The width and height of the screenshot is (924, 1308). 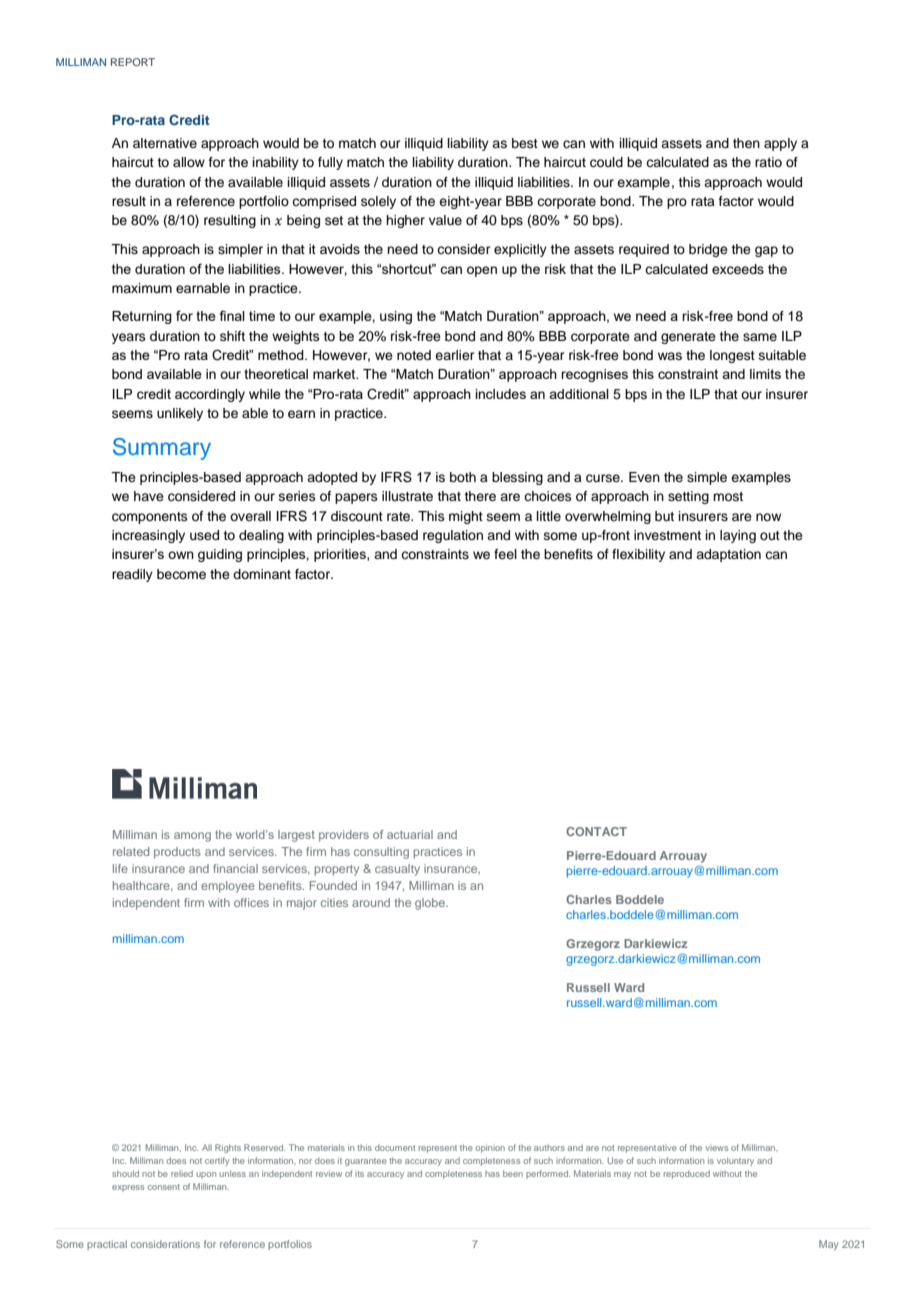 What do you see at coordinates (525, 143) in the screenshot?
I see `best` at bounding box center [525, 143].
